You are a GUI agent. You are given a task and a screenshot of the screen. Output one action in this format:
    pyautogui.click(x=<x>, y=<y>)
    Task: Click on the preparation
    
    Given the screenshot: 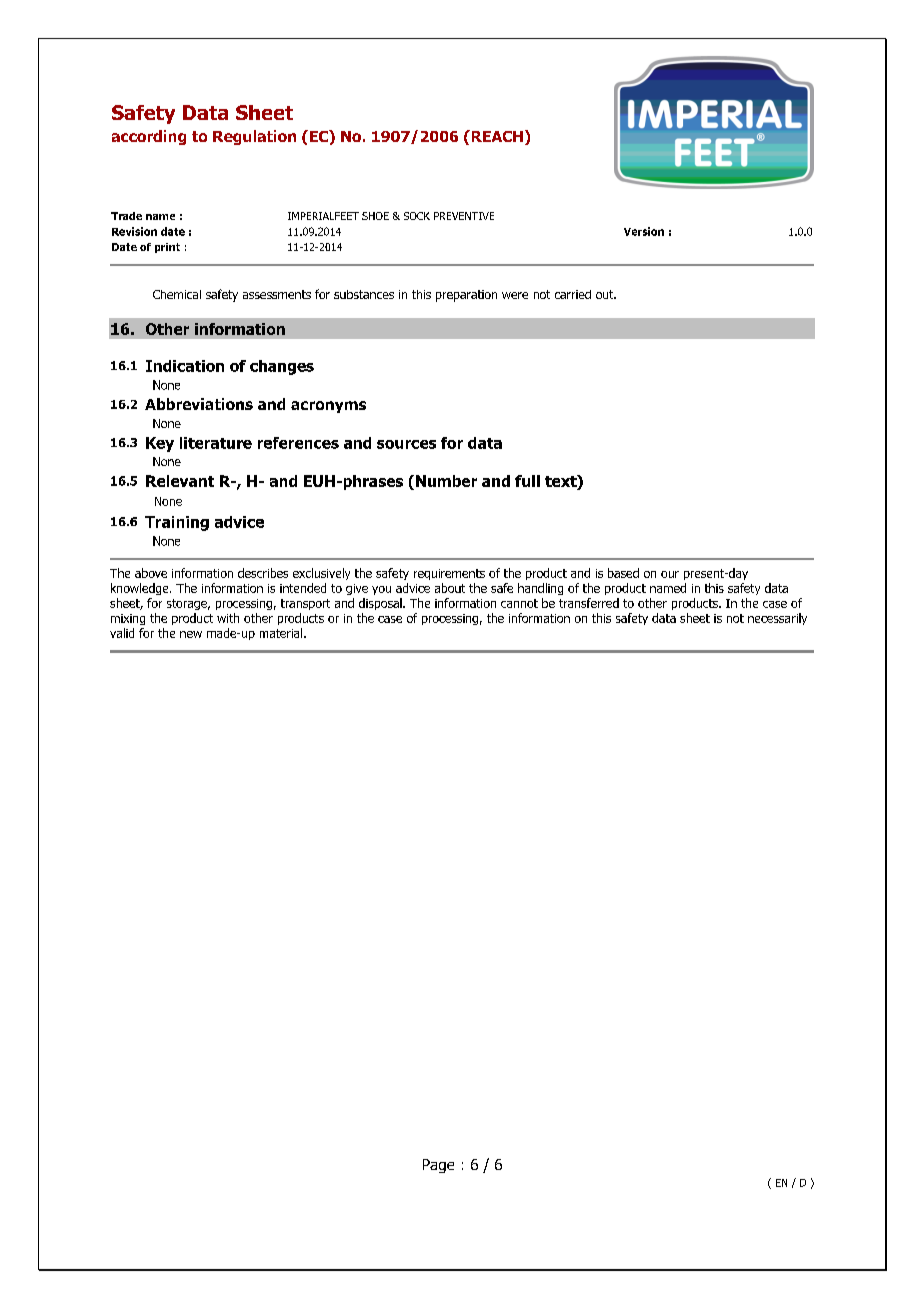 What is the action you would take?
    pyautogui.click(x=466, y=296)
